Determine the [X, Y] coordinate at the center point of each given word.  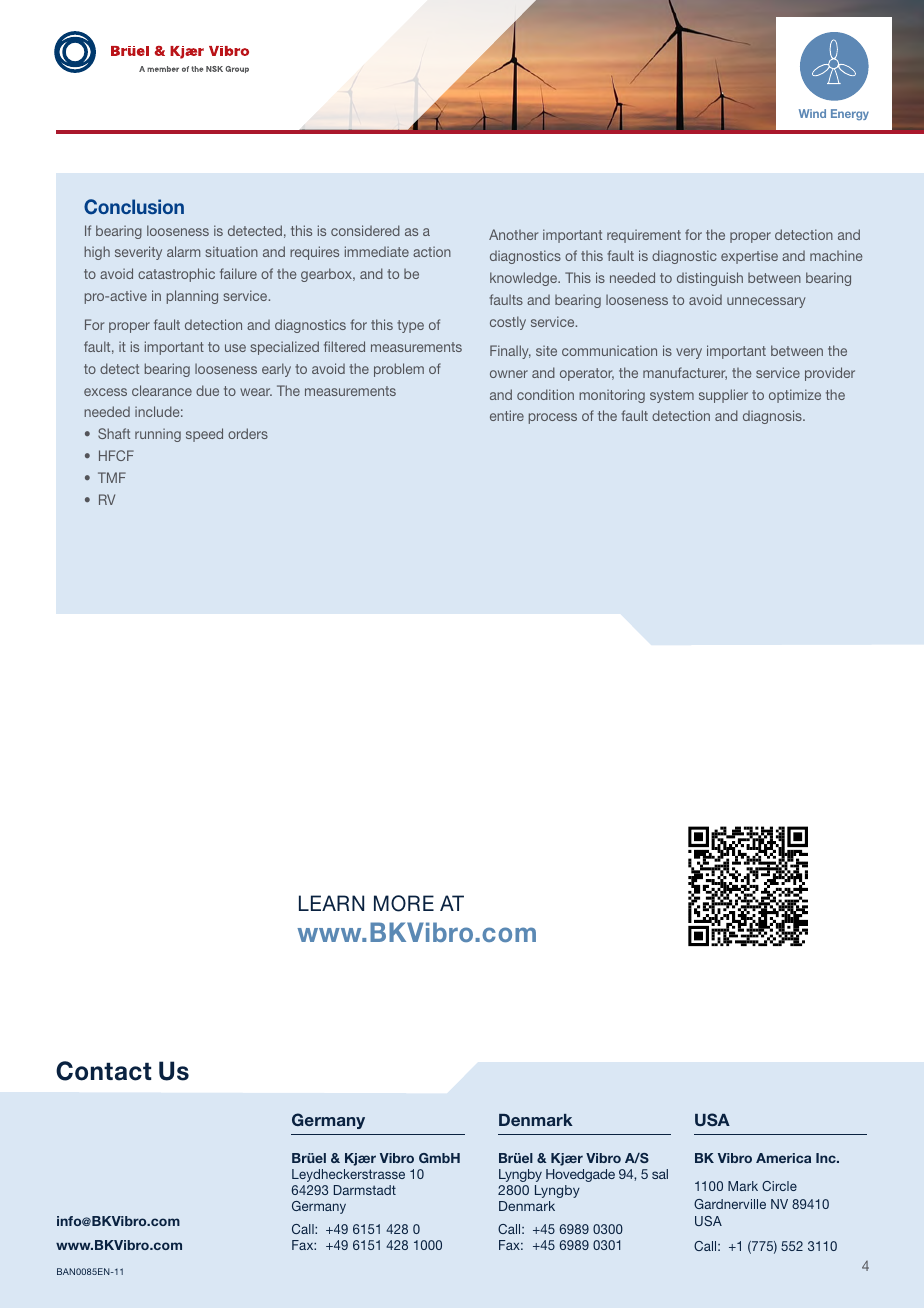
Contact [103, 1071]
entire [507, 415]
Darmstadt [365, 1190]
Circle [779, 1186]
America [783, 1158]
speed [204, 435]
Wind [812, 113]
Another [513, 234]
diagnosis [773, 417]
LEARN [331, 903]
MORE [404, 903]
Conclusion [134, 206]
